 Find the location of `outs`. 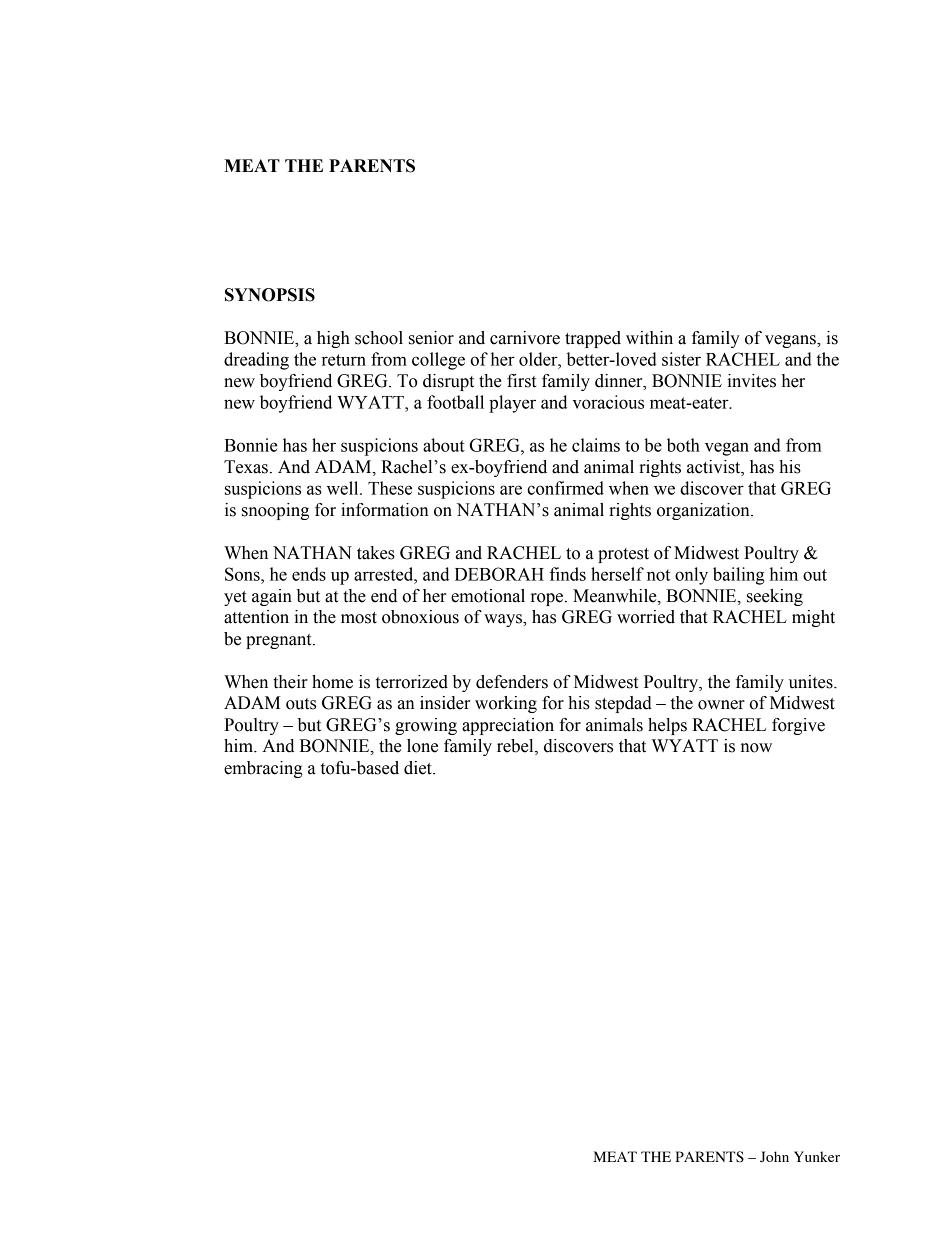

outs is located at coordinates (301, 704).
